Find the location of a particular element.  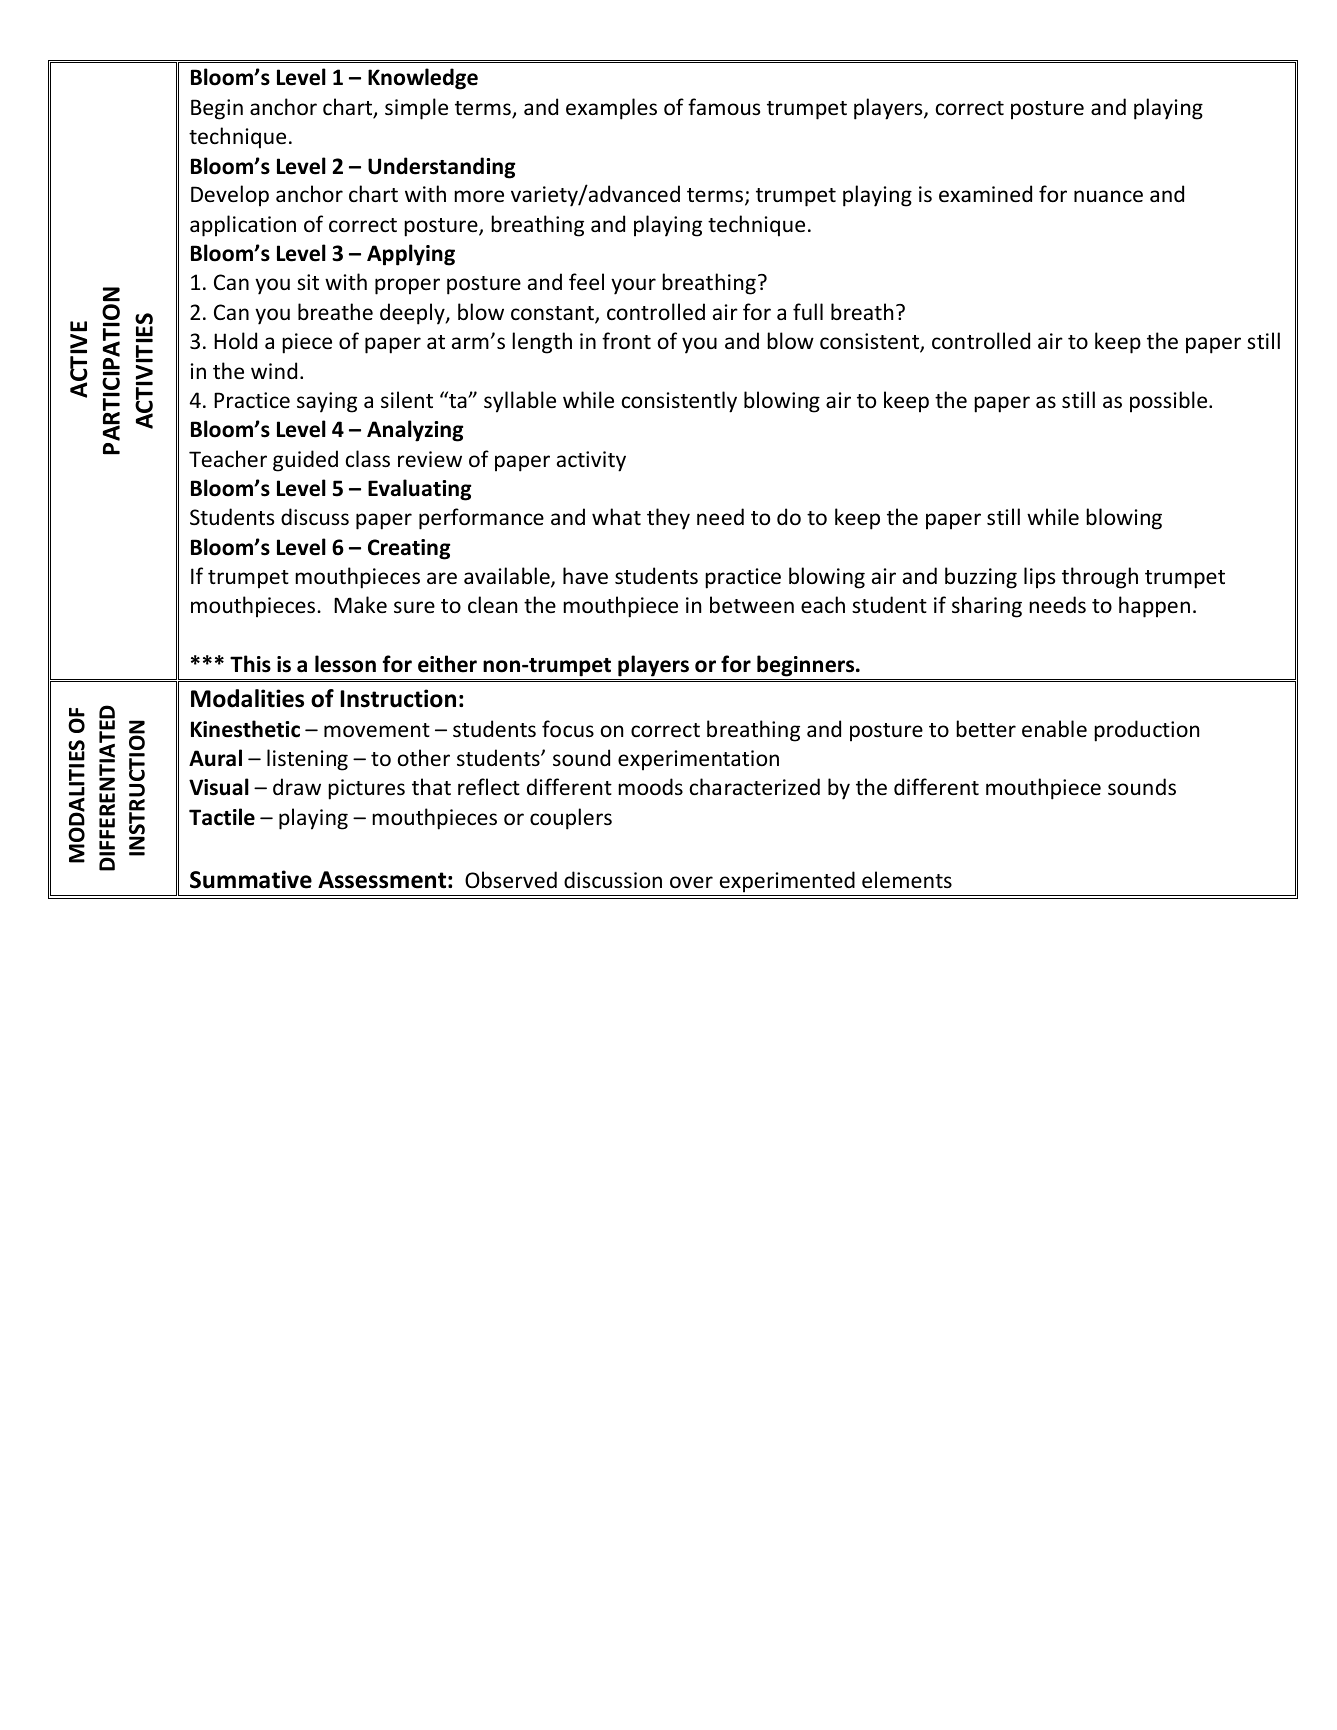

Summative is located at coordinates (251, 879).
